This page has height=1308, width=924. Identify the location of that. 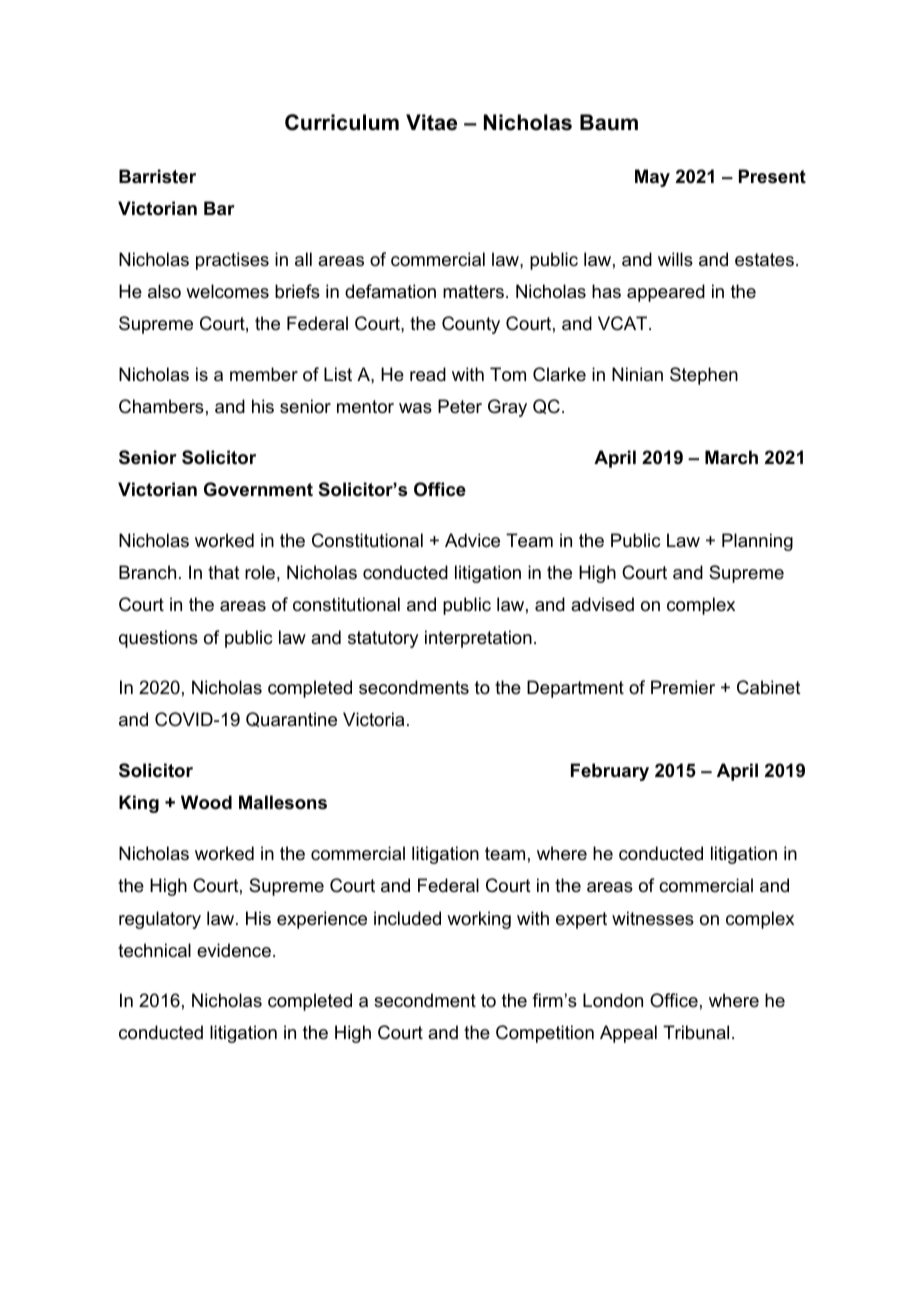
(224, 572).
